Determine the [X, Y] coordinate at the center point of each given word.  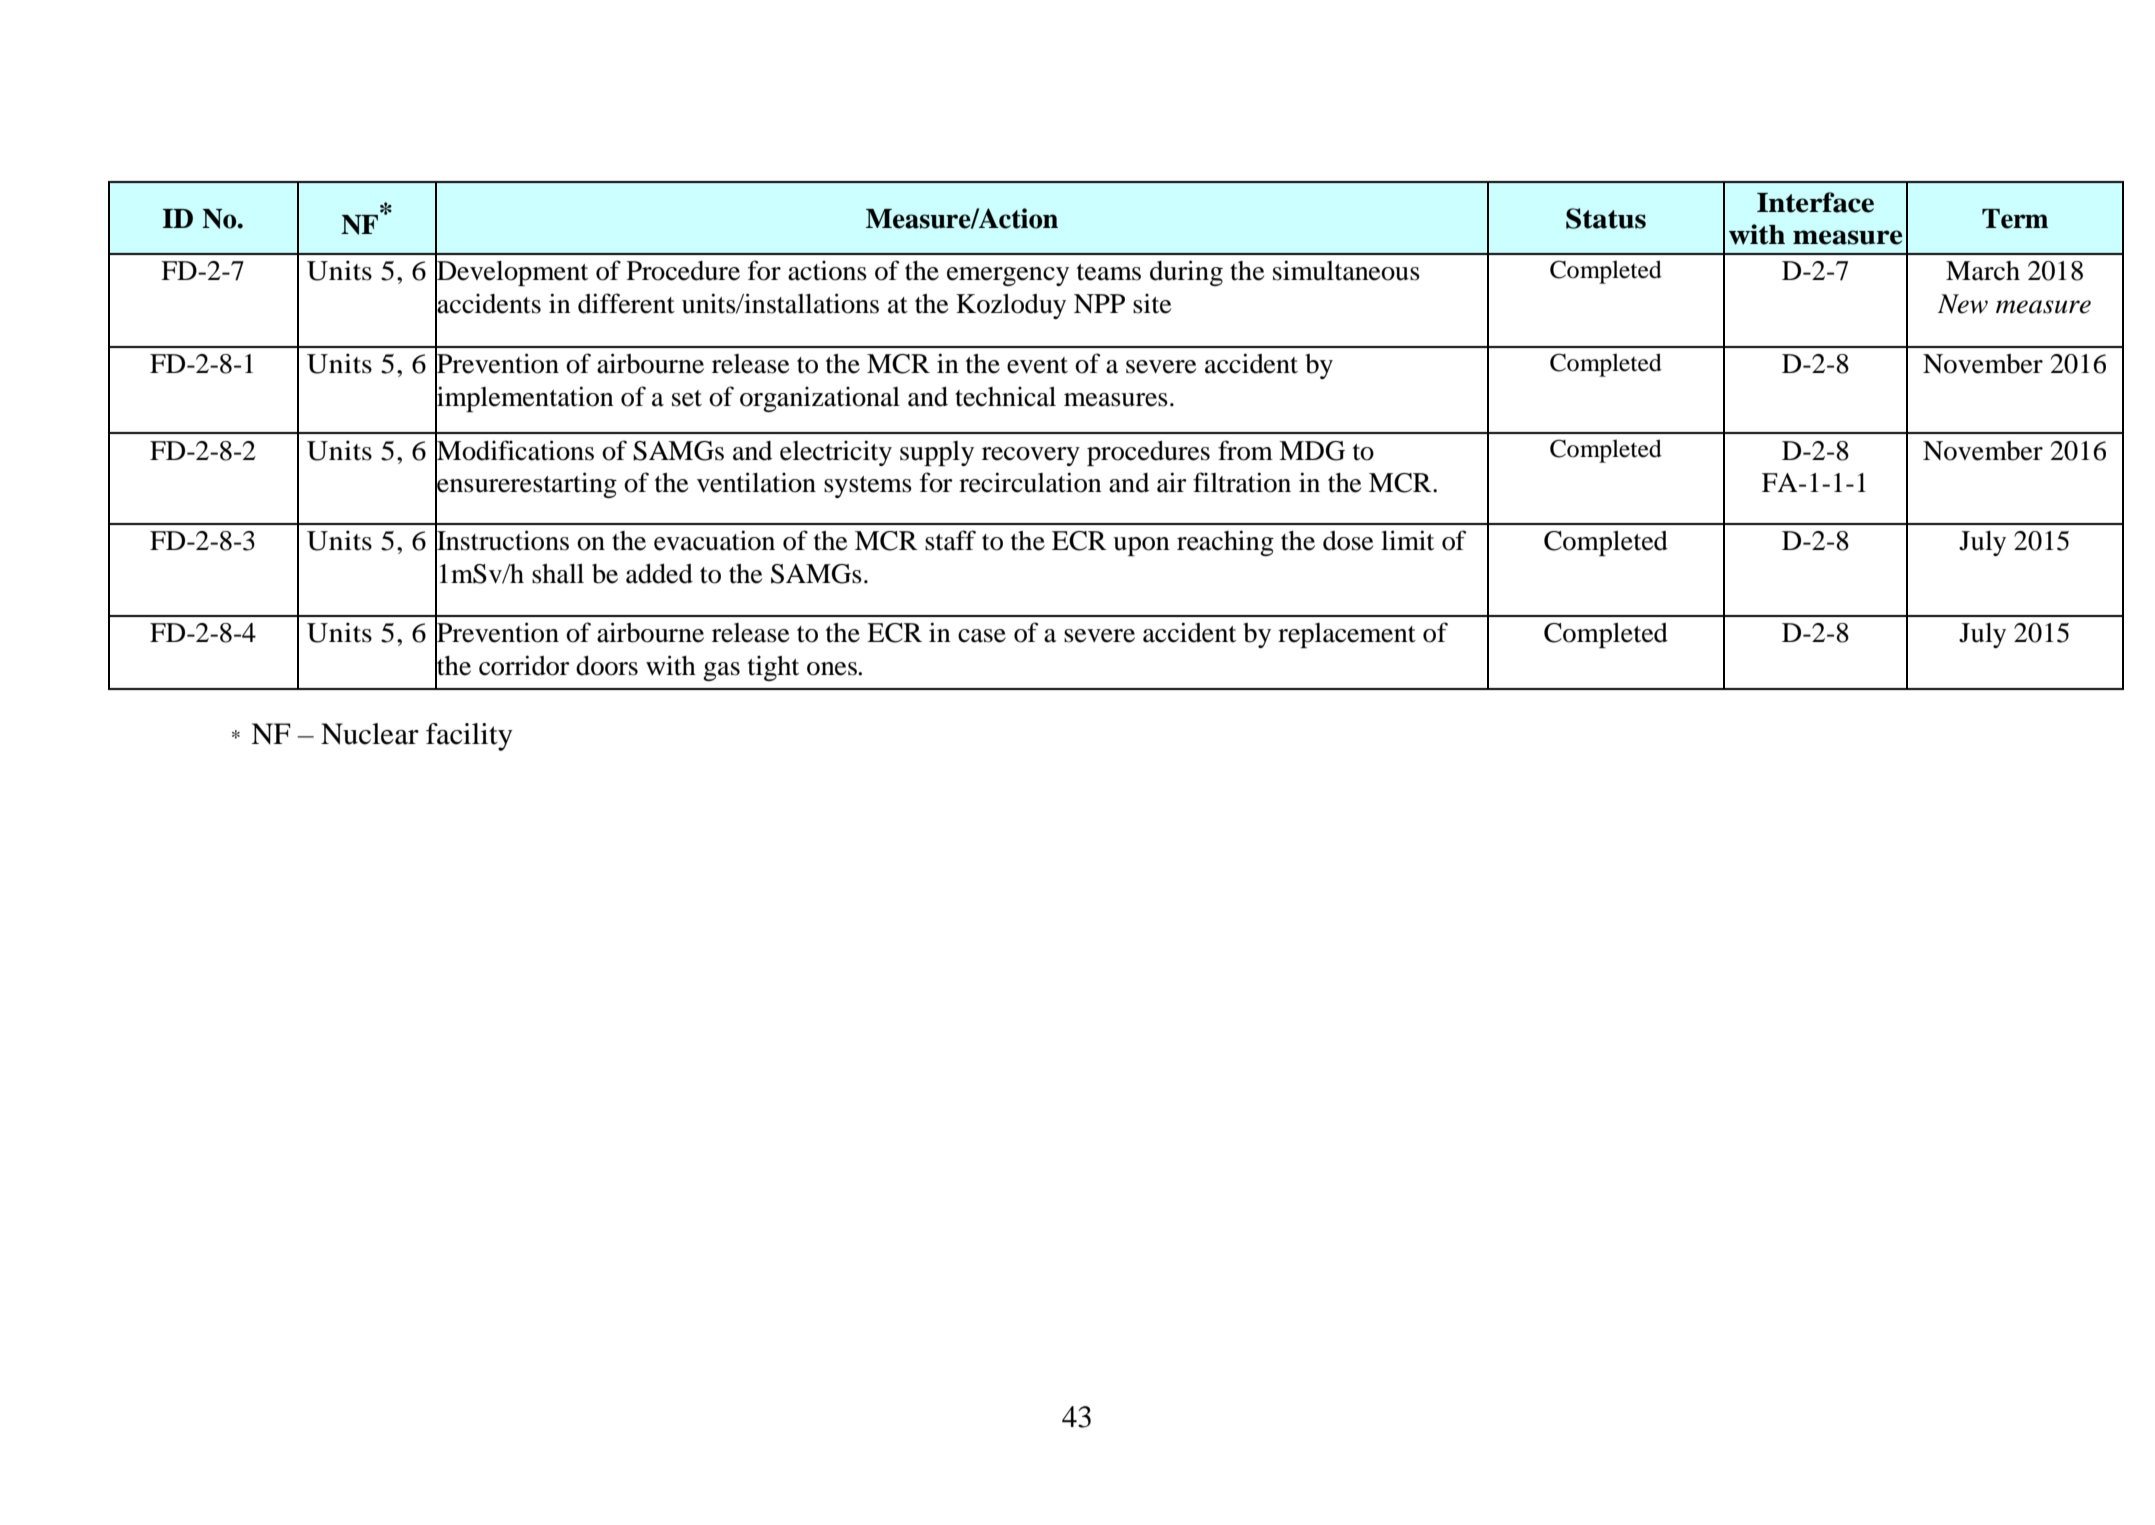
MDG [1312, 451]
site [1152, 303]
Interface [1815, 202]
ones [833, 669]
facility [469, 737]
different [626, 303]
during [1186, 273]
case [982, 636]
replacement [1347, 635]
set [687, 398]
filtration [1242, 482]
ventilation [756, 482]
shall [558, 574]
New [1963, 304]
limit [1407, 540]
